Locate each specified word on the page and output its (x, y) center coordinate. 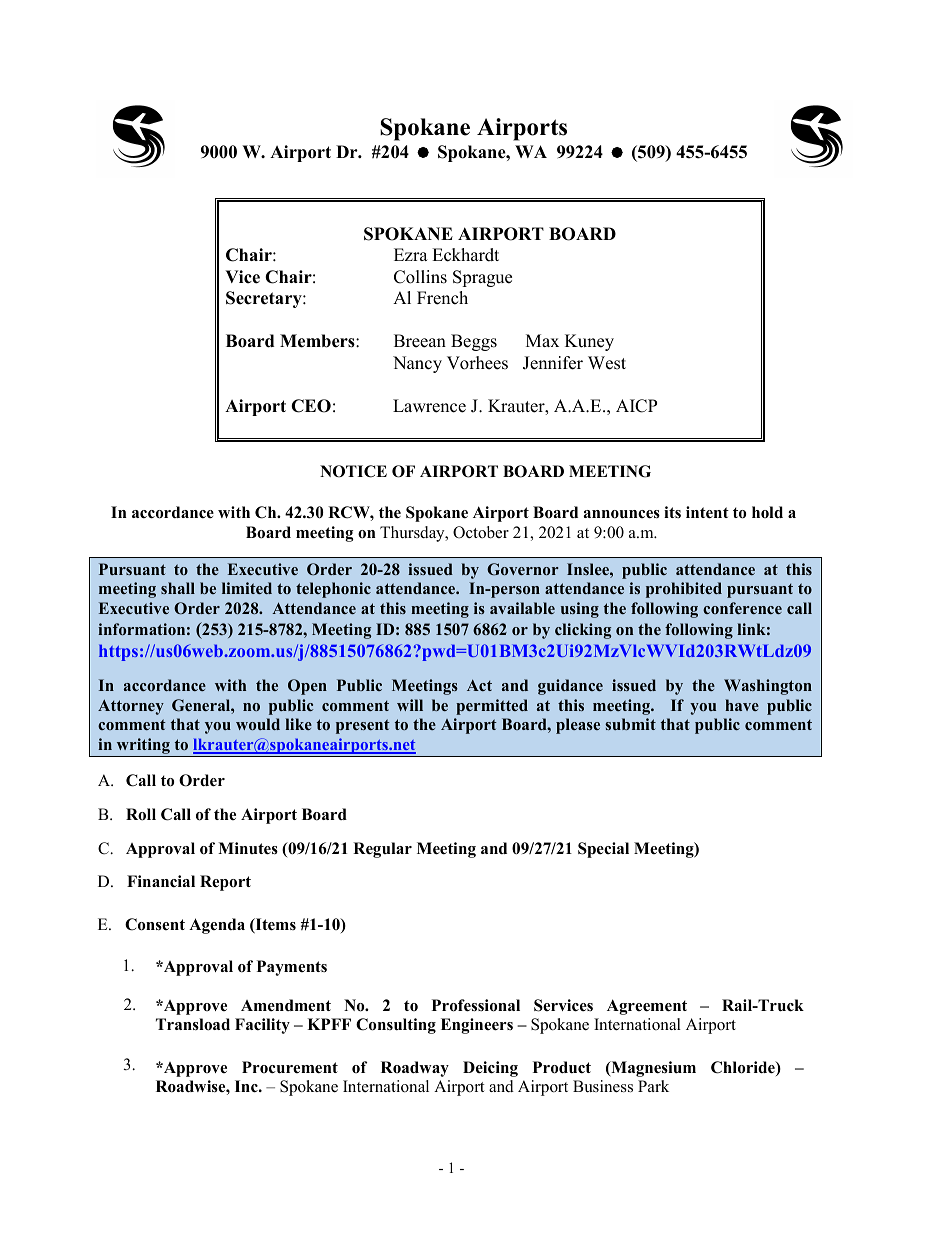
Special (603, 850)
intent (707, 512)
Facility (262, 1026)
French (442, 298)
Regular (382, 850)
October (481, 532)
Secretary (265, 299)
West (607, 363)
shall (178, 588)
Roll (141, 814)
